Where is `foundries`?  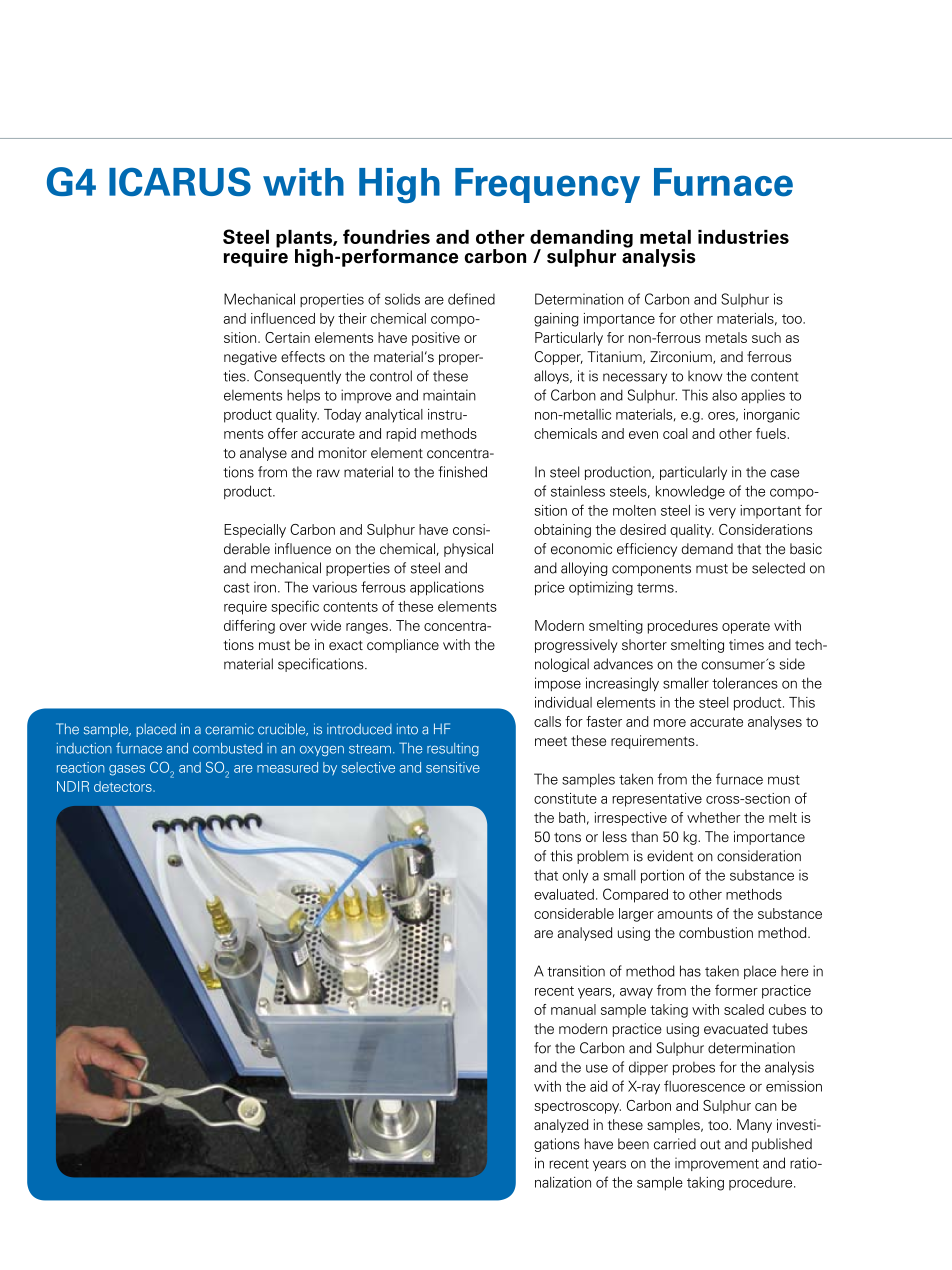
foundries is located at coordinates (386, 236).
